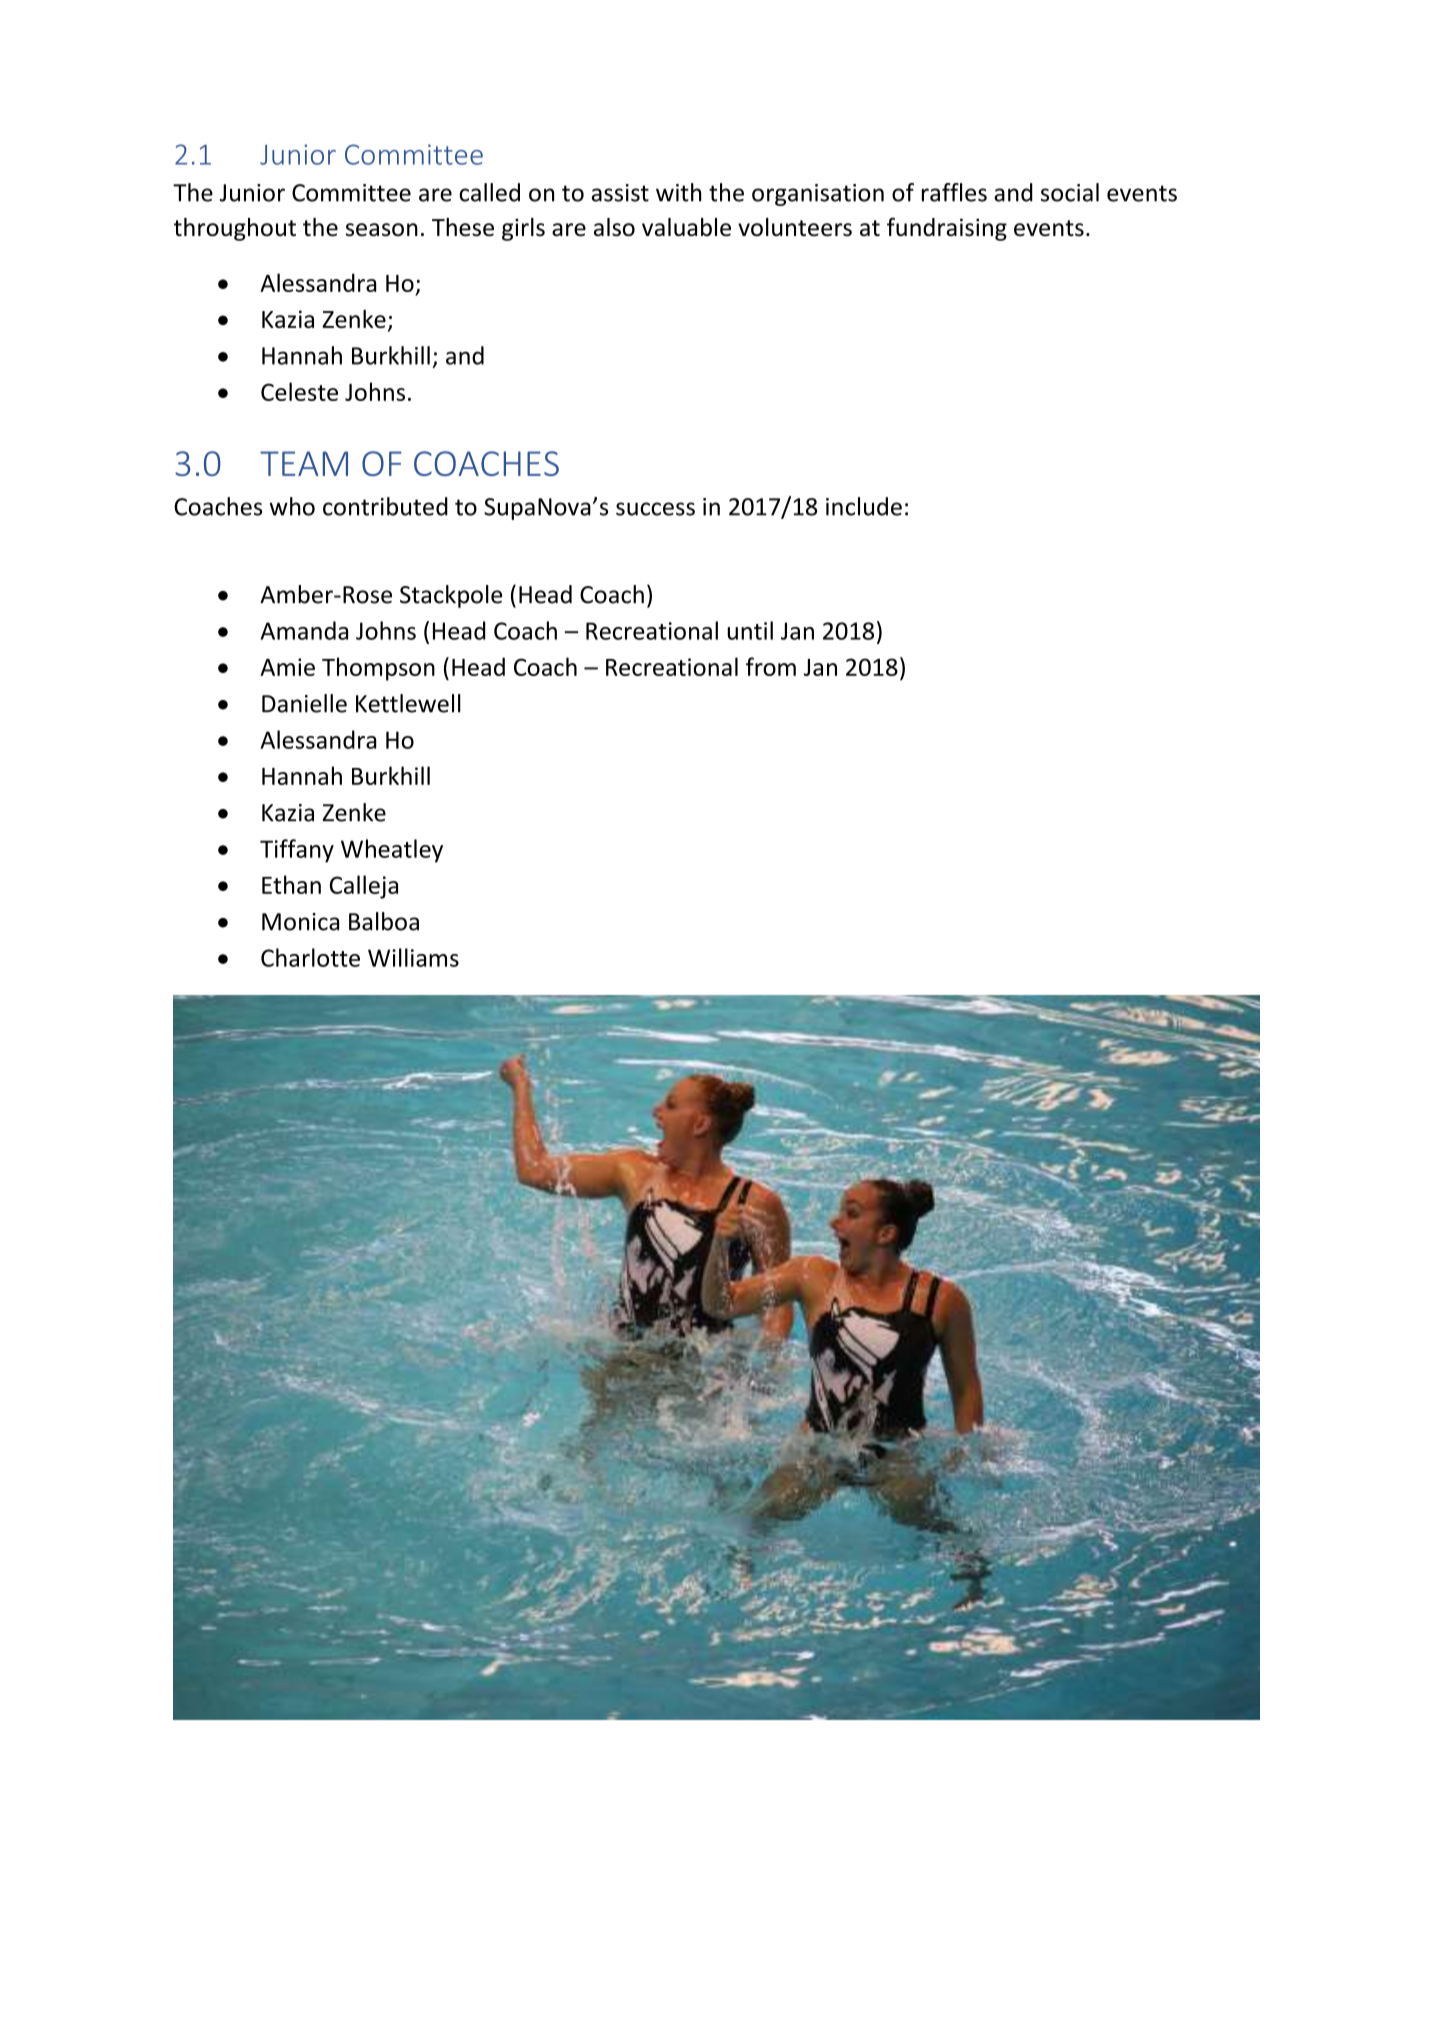 The height and width of the screenshot is (2026, 1433). I want to click on season, so click(382, 229).
